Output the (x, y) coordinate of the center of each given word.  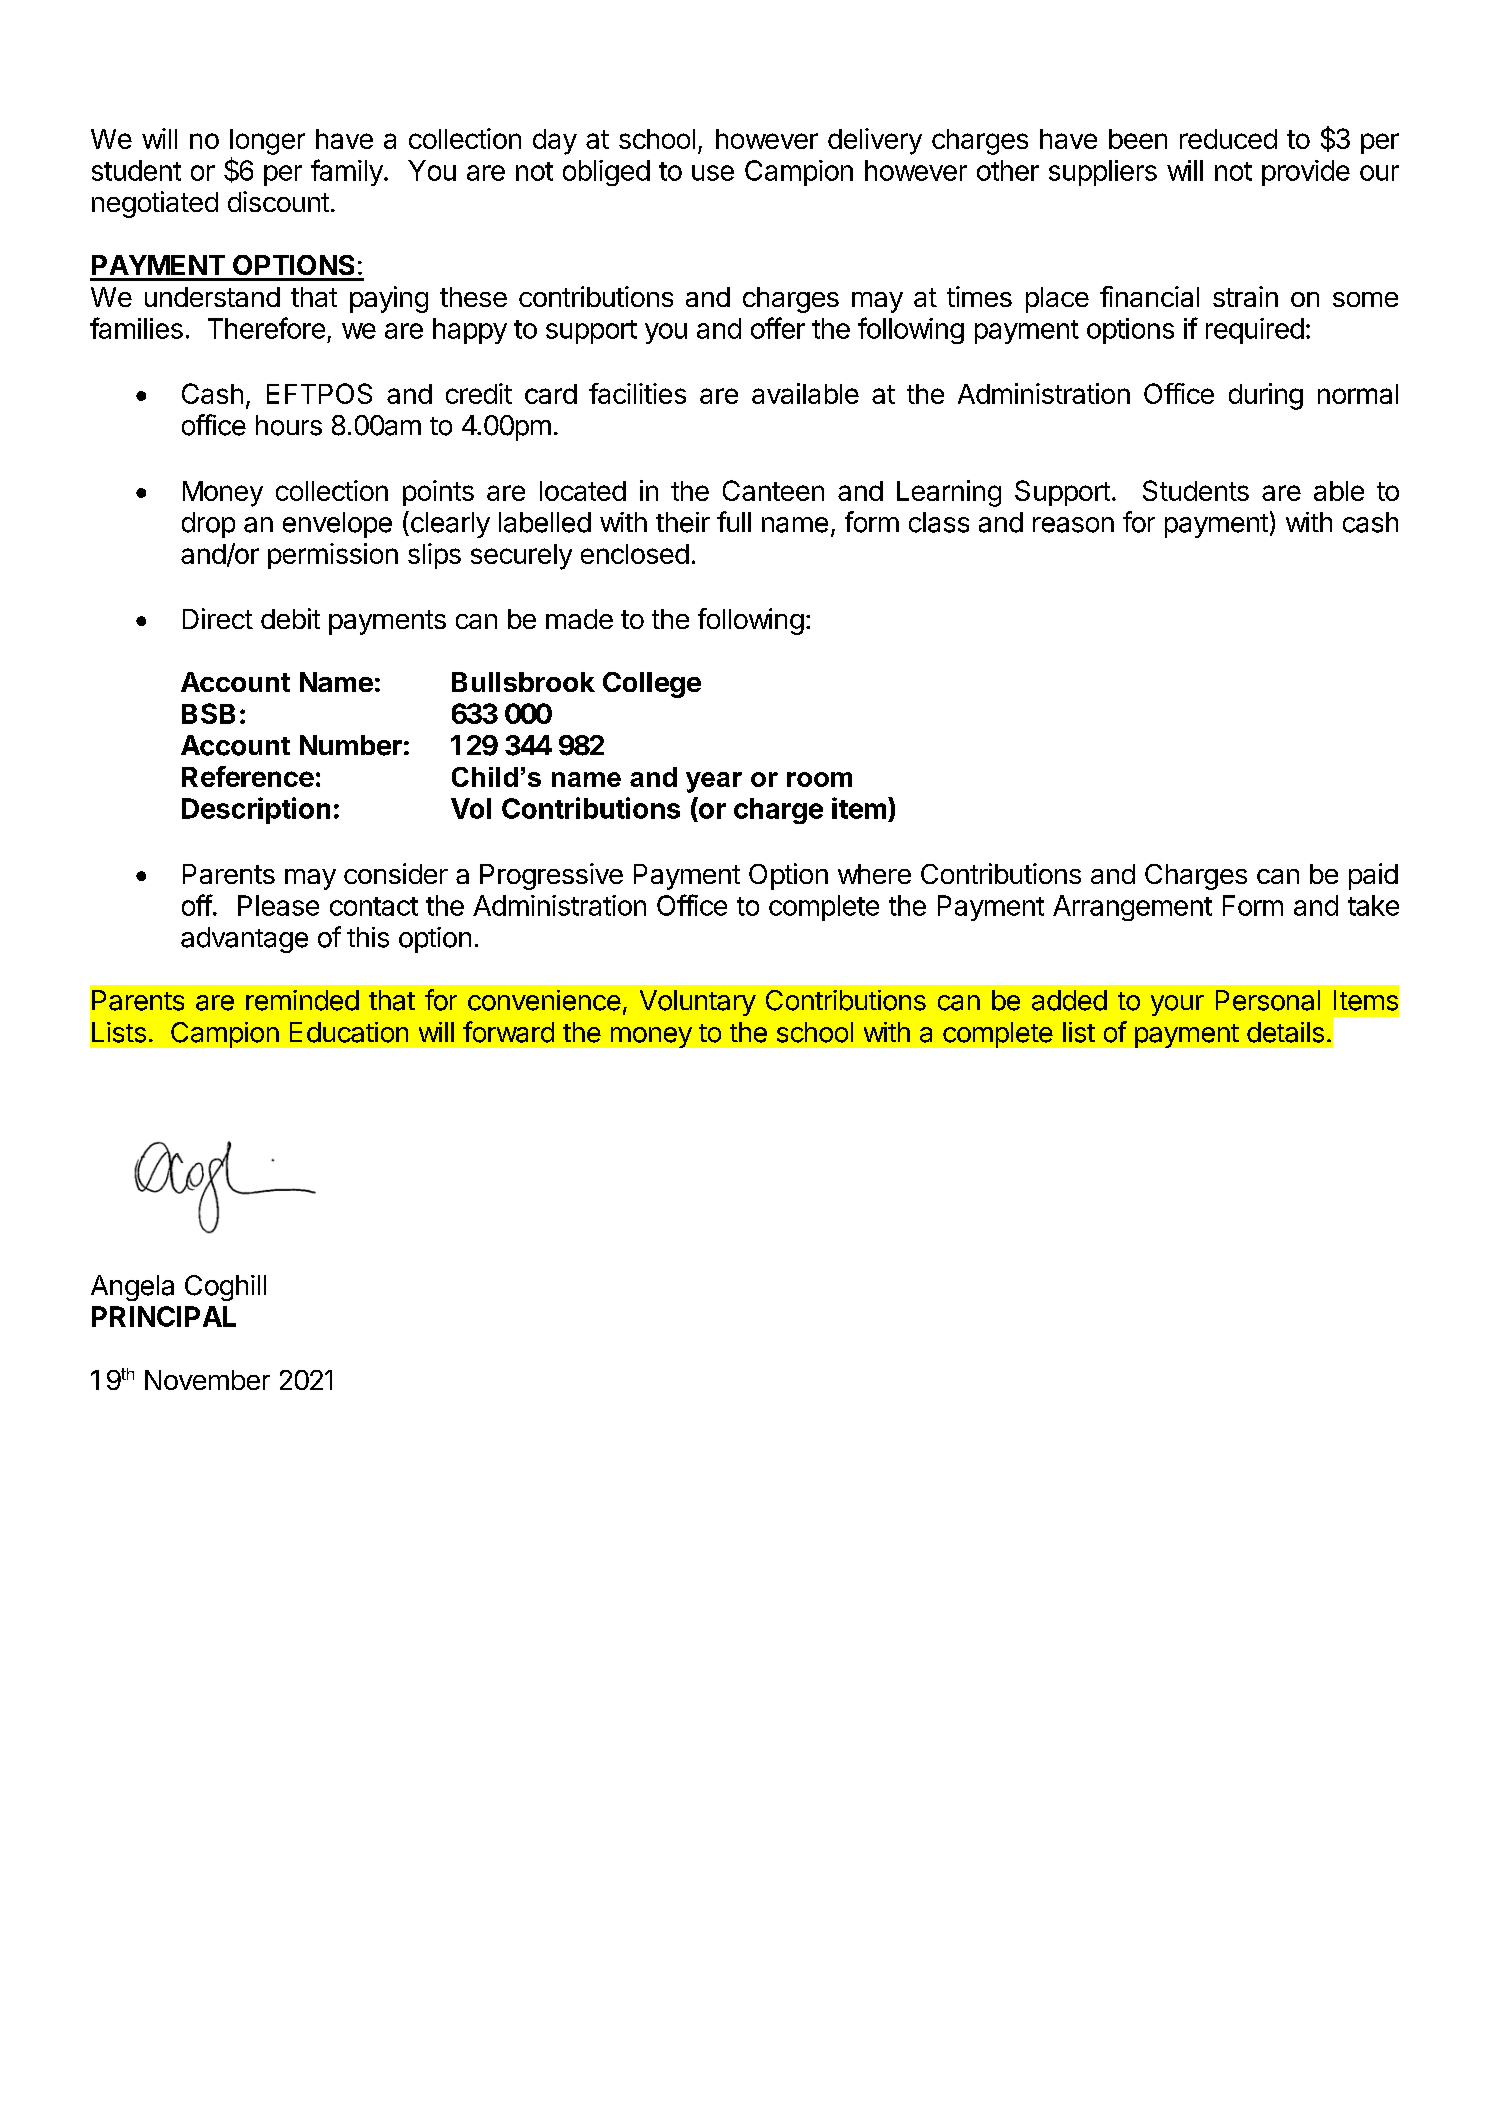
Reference (248, 776)
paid (1373, 876)
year (714, 782)
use (713, 173)
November (207, 1380)
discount (278, 201)
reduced (1228, 139)
